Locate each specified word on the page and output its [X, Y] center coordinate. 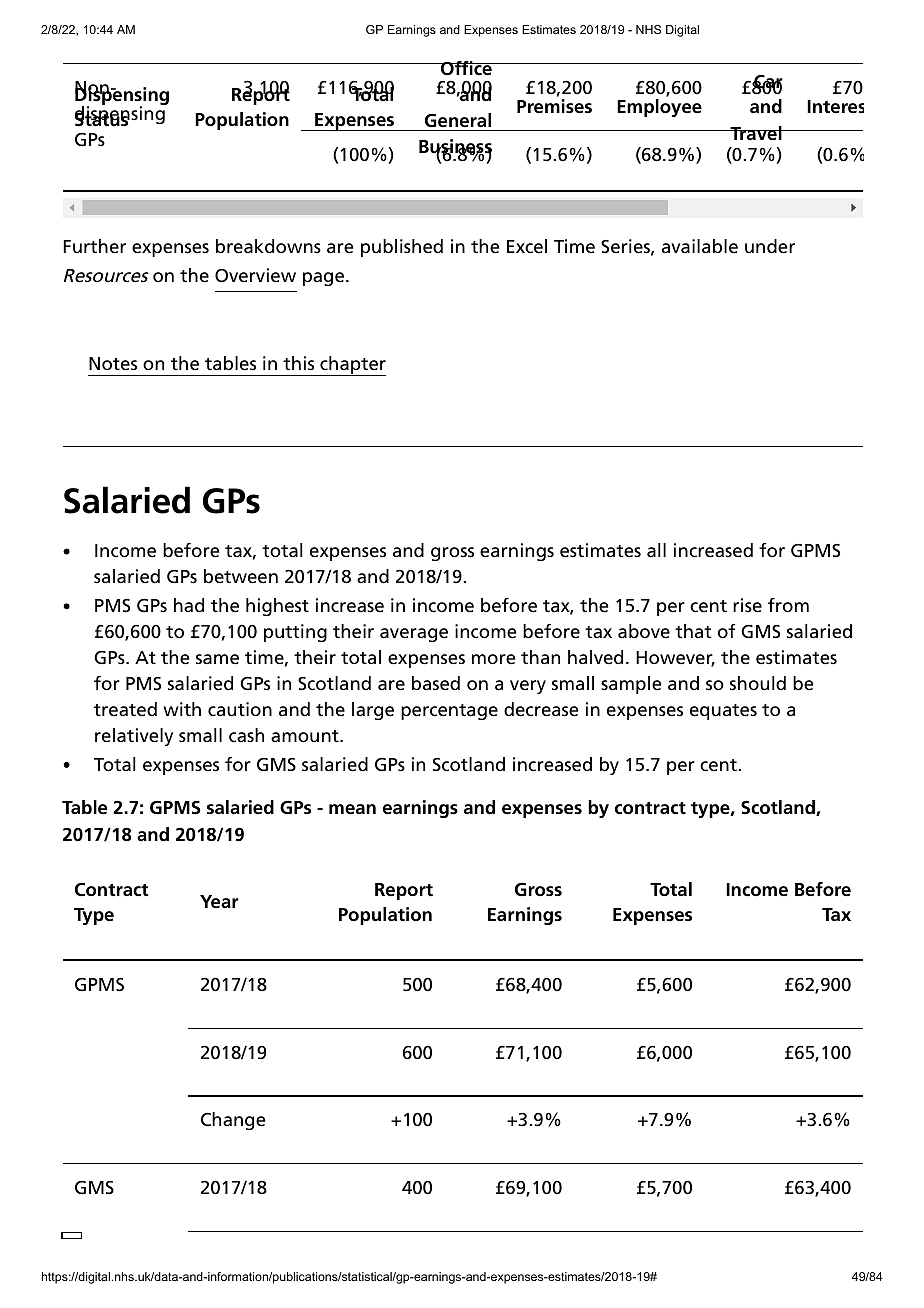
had [189, 605]
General [458, 120]
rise [747, 605]
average [414, 635]
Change [233, 1121]
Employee [659, 108]
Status [102, 119]
